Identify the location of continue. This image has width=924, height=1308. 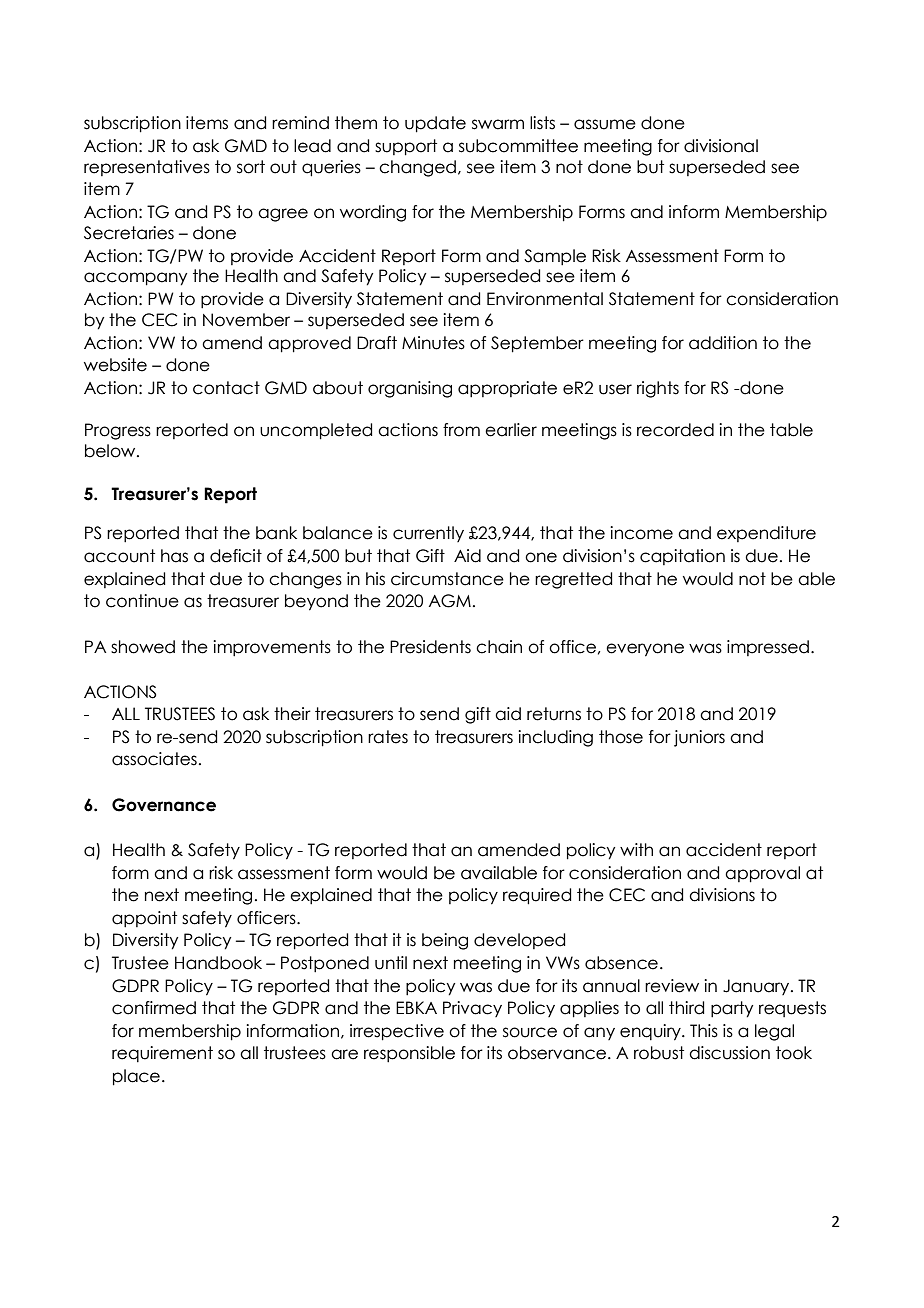
(142, 601).
